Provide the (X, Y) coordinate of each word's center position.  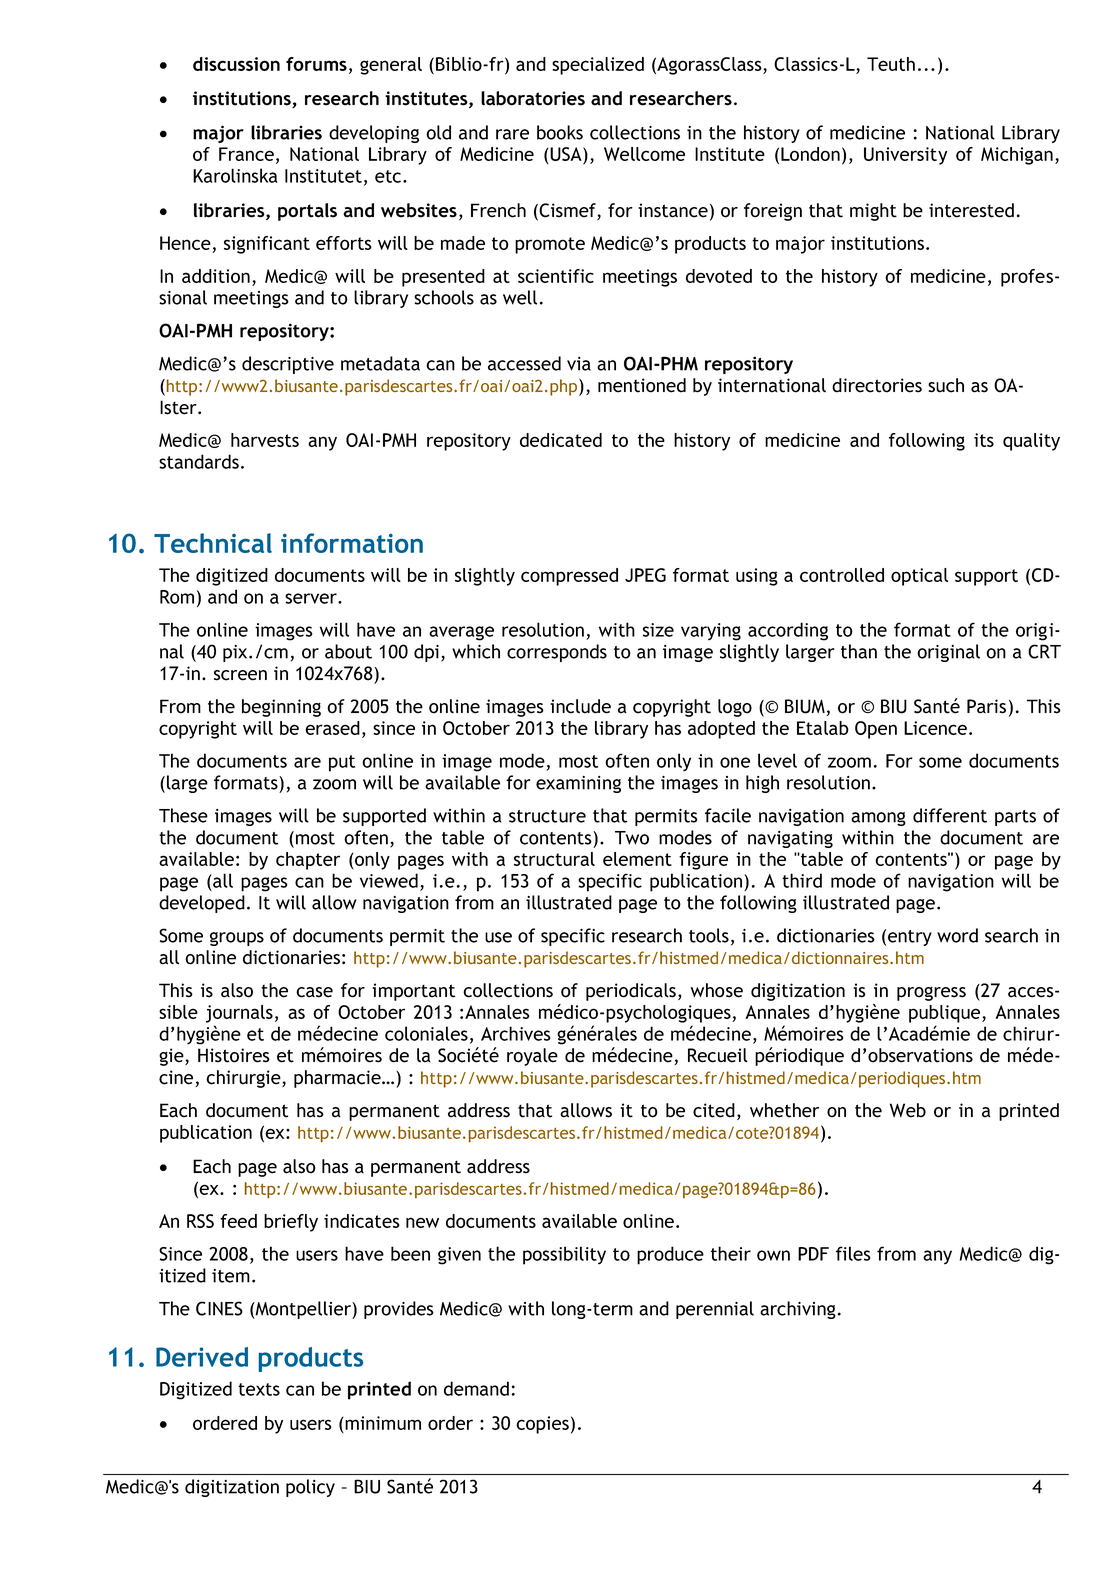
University (905, 156)
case (314, 992)
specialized (598, 66)
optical (919, 577)
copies (542, 1425)
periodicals (631, 992)
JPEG (645, 575)
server (312, 598)
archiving (798, 1310)
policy (310, 1488)
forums (316, 64)
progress (931, 994)
